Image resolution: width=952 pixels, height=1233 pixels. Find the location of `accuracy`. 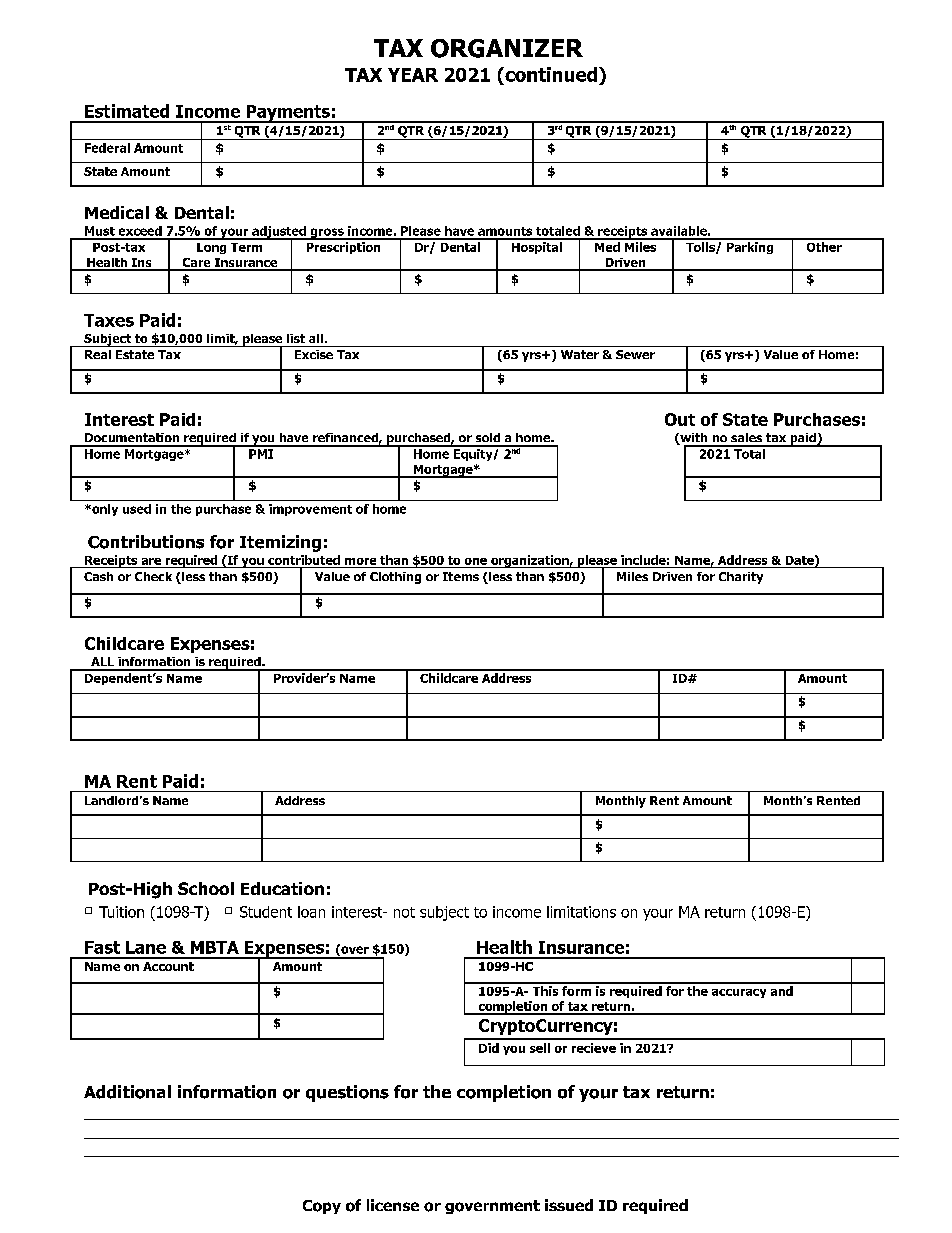

accuracy is located at coordinates (739, 993).
